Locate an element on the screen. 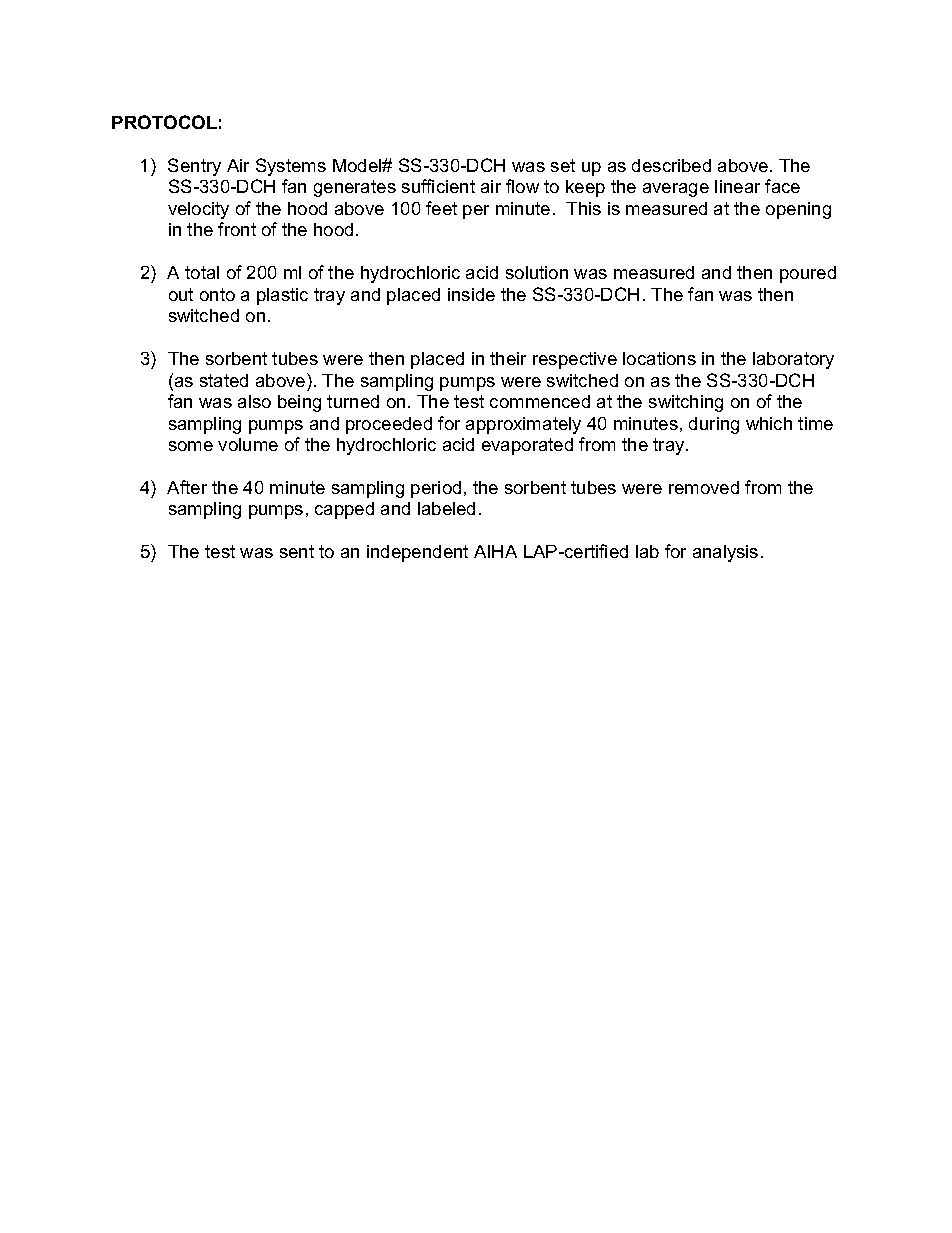 This screenshot has height=1233, width=952. flow is located at coordinates (522, 186).
